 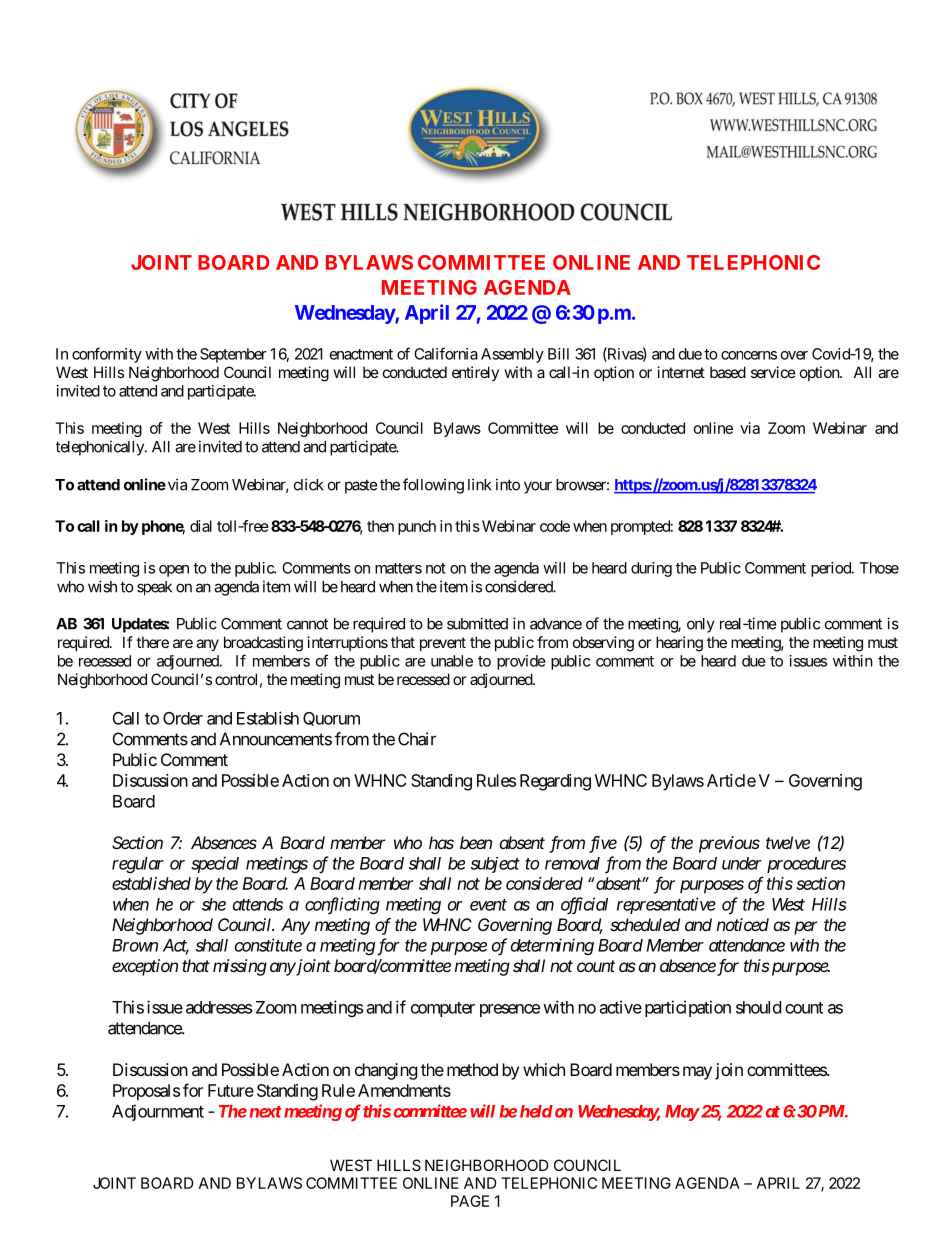 What do you see at coordinates (728, 372) in the document?
I see `based` at bounding box center [728, 372].
